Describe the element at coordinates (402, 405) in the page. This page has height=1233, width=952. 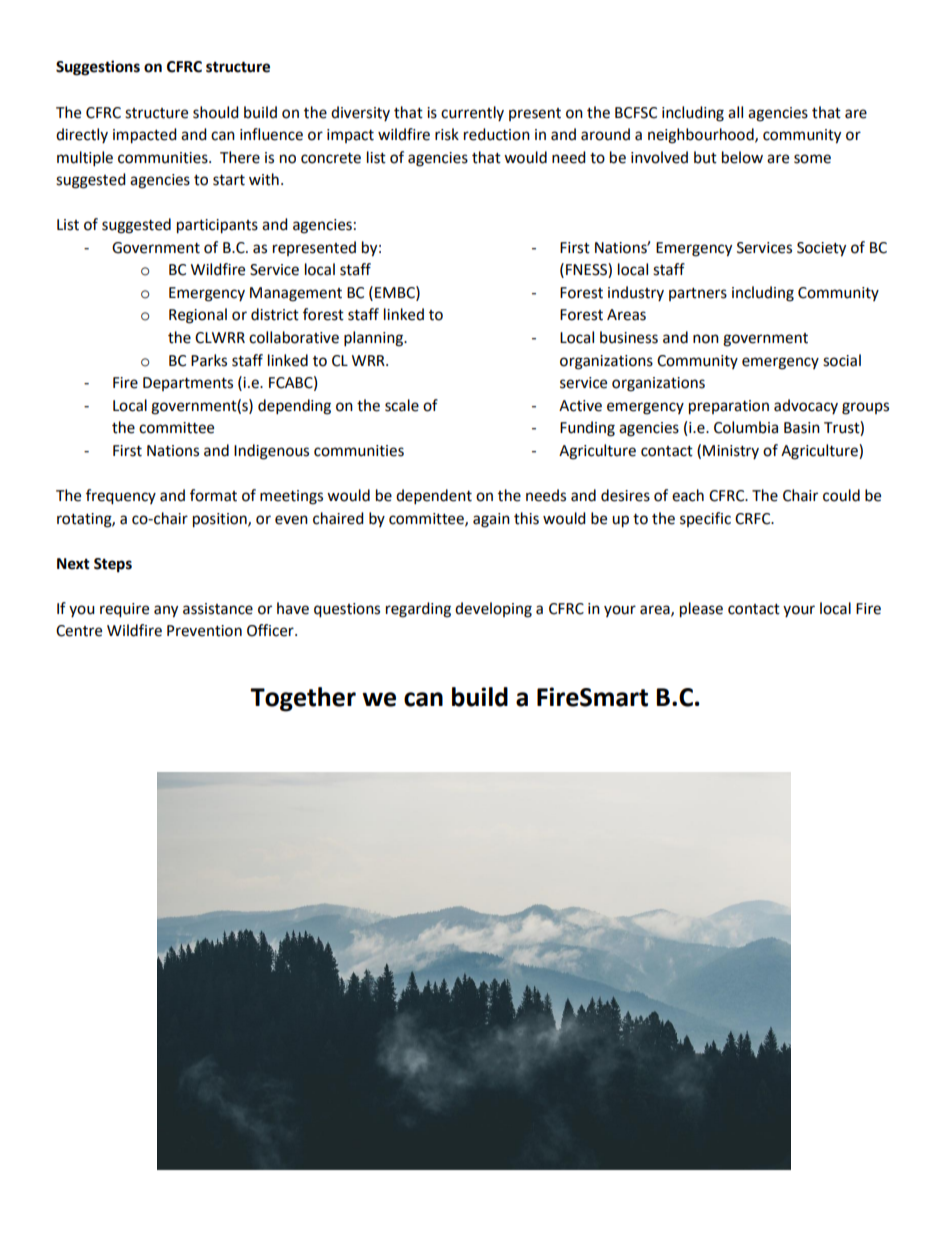
I see `scale` at that location.
